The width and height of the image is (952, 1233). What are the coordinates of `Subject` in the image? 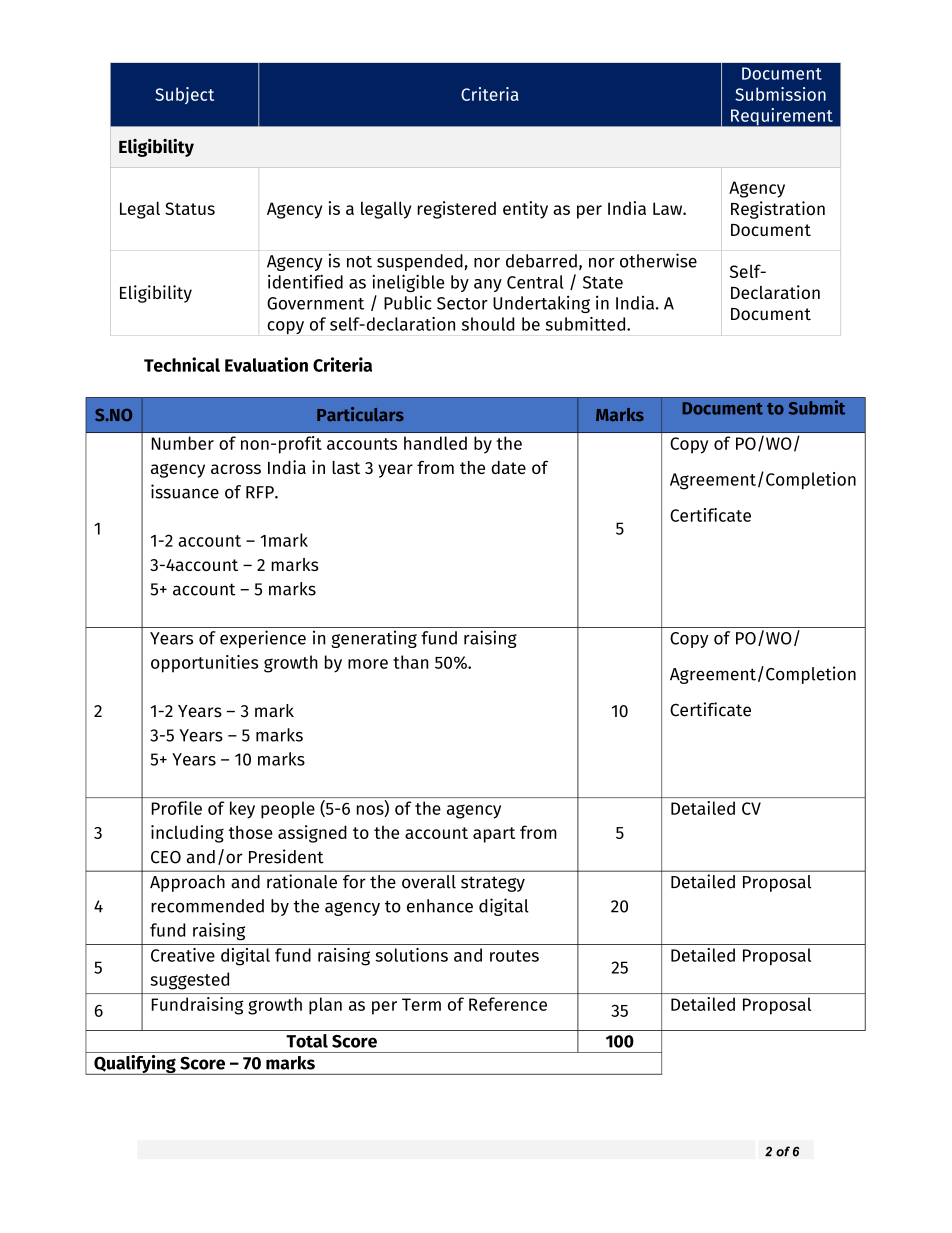 It's located at (184, 95).
